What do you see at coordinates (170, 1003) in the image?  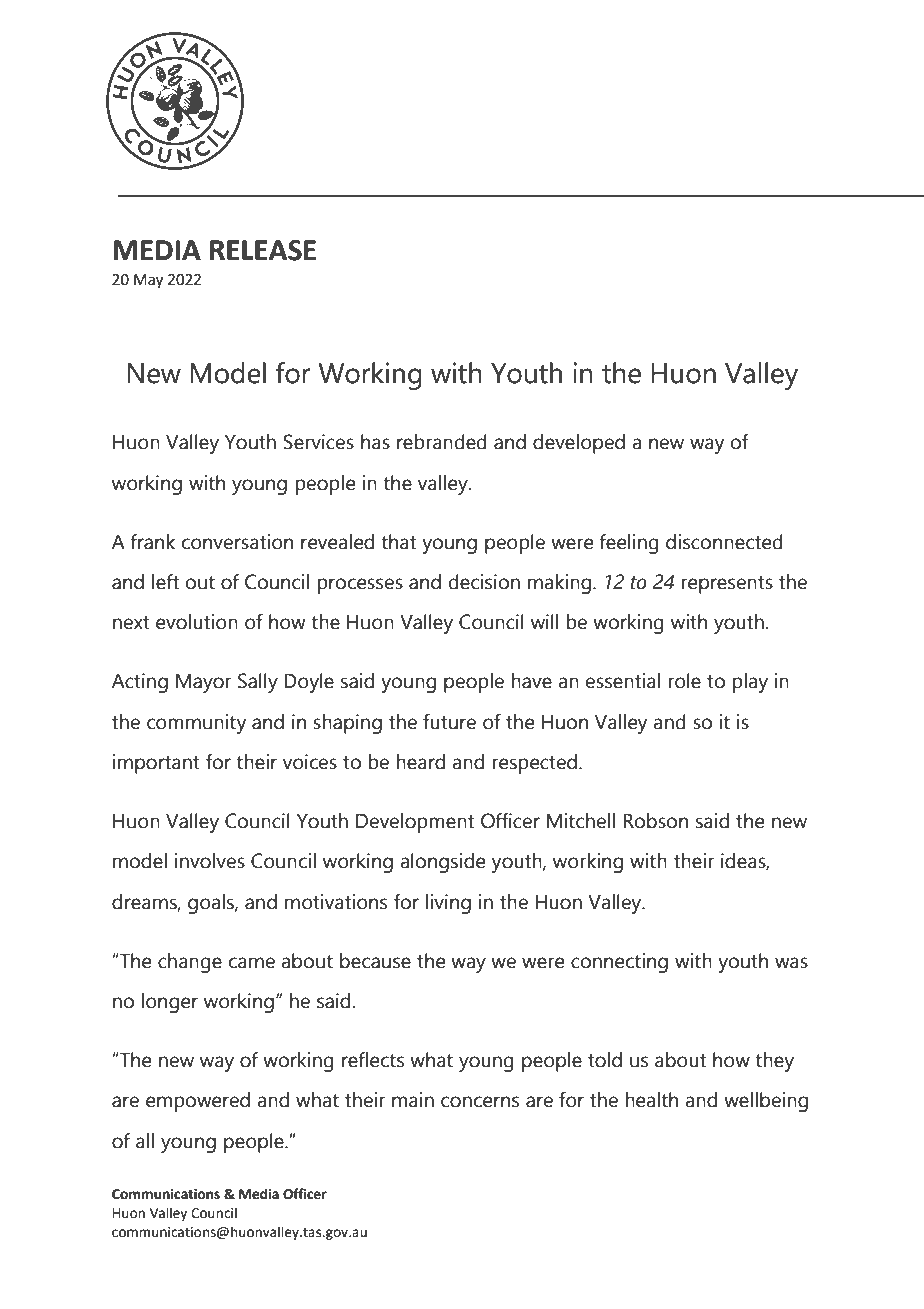 I see `longer` at bounding box center [170, 1003].
